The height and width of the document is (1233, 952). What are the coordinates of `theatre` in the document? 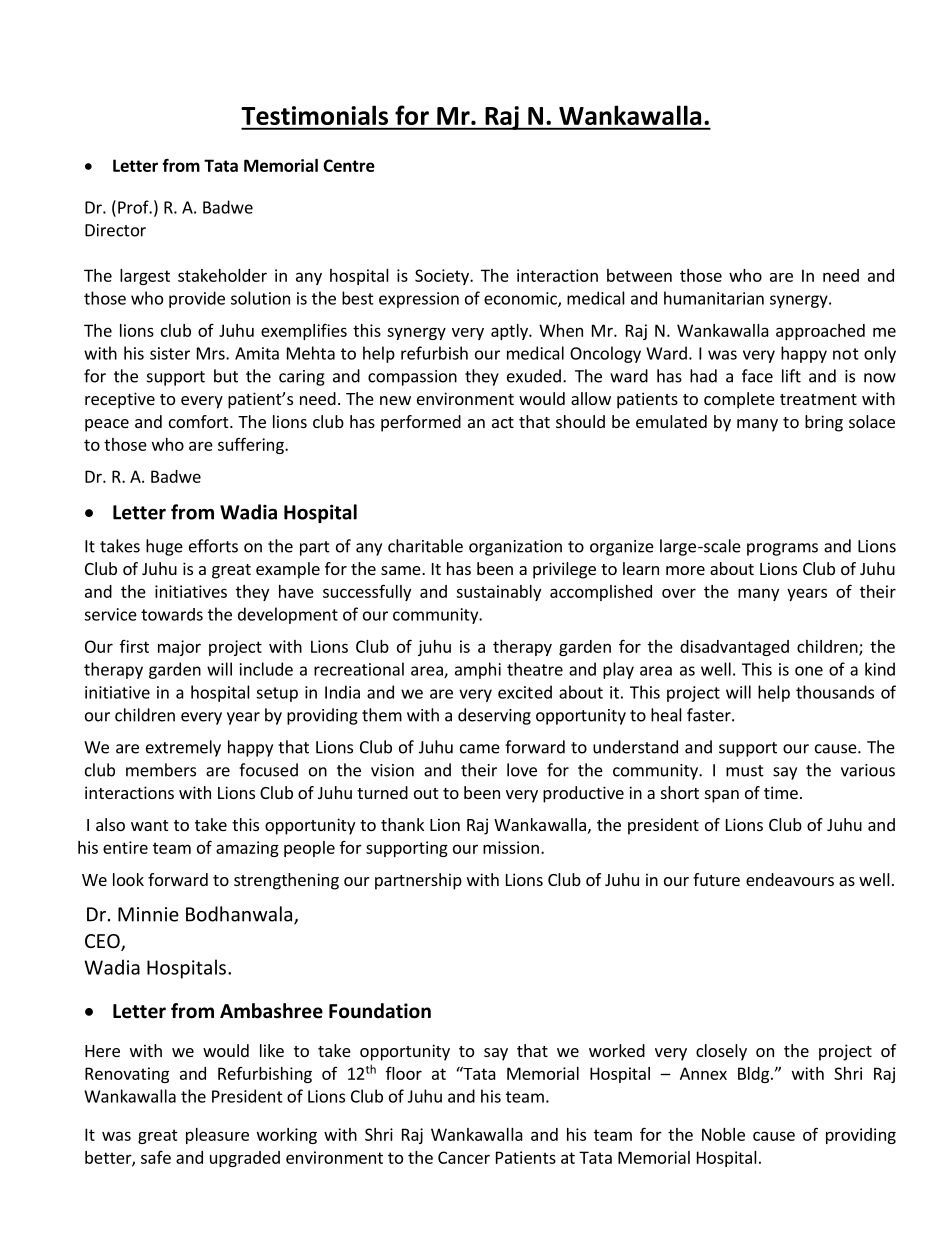 It's located at (535, 669).
